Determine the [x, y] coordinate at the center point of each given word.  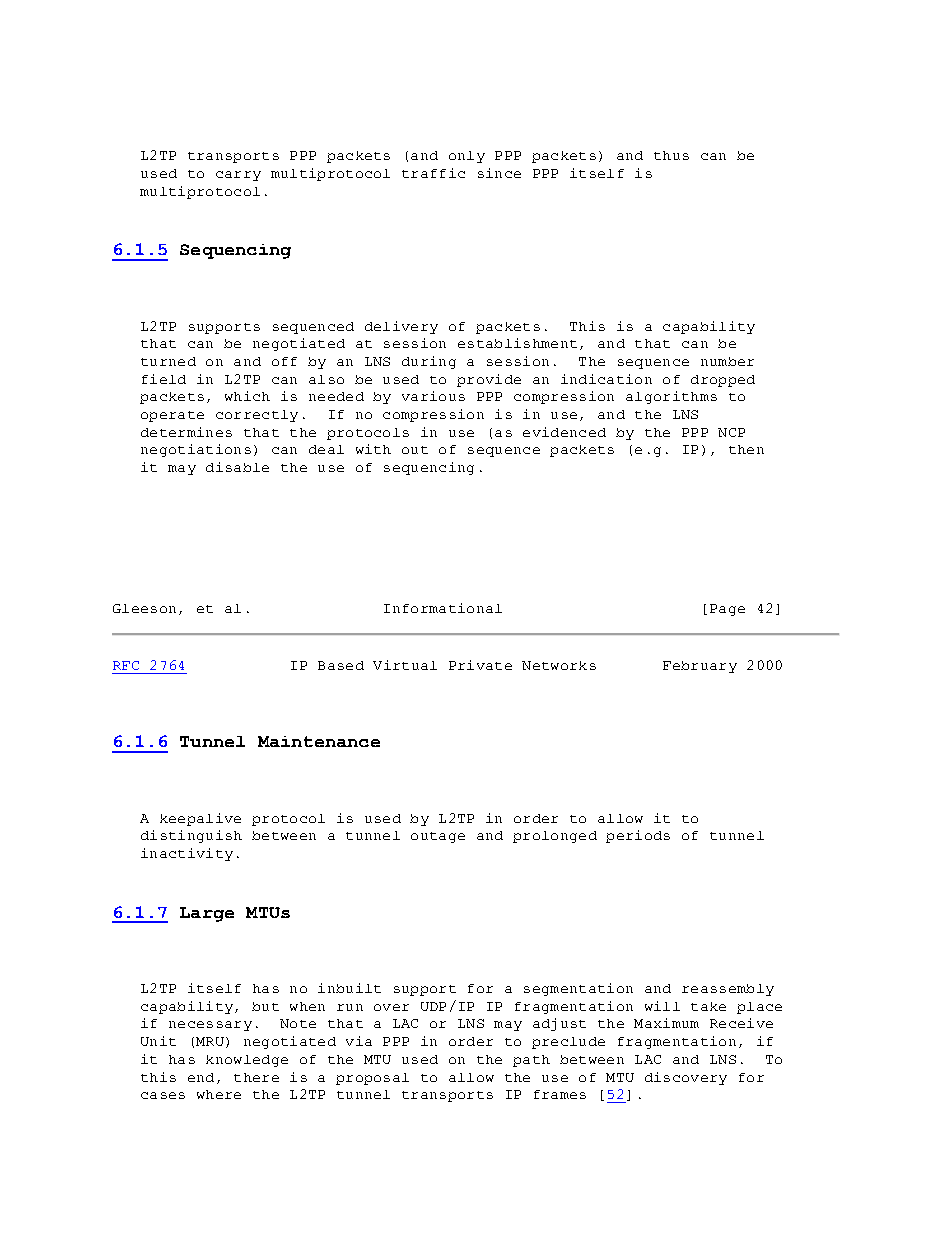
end [201, 1077]
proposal [372, 1079]
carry [238, 176]
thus [671, 155]
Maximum [666, 1023]
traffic [433, 173]
